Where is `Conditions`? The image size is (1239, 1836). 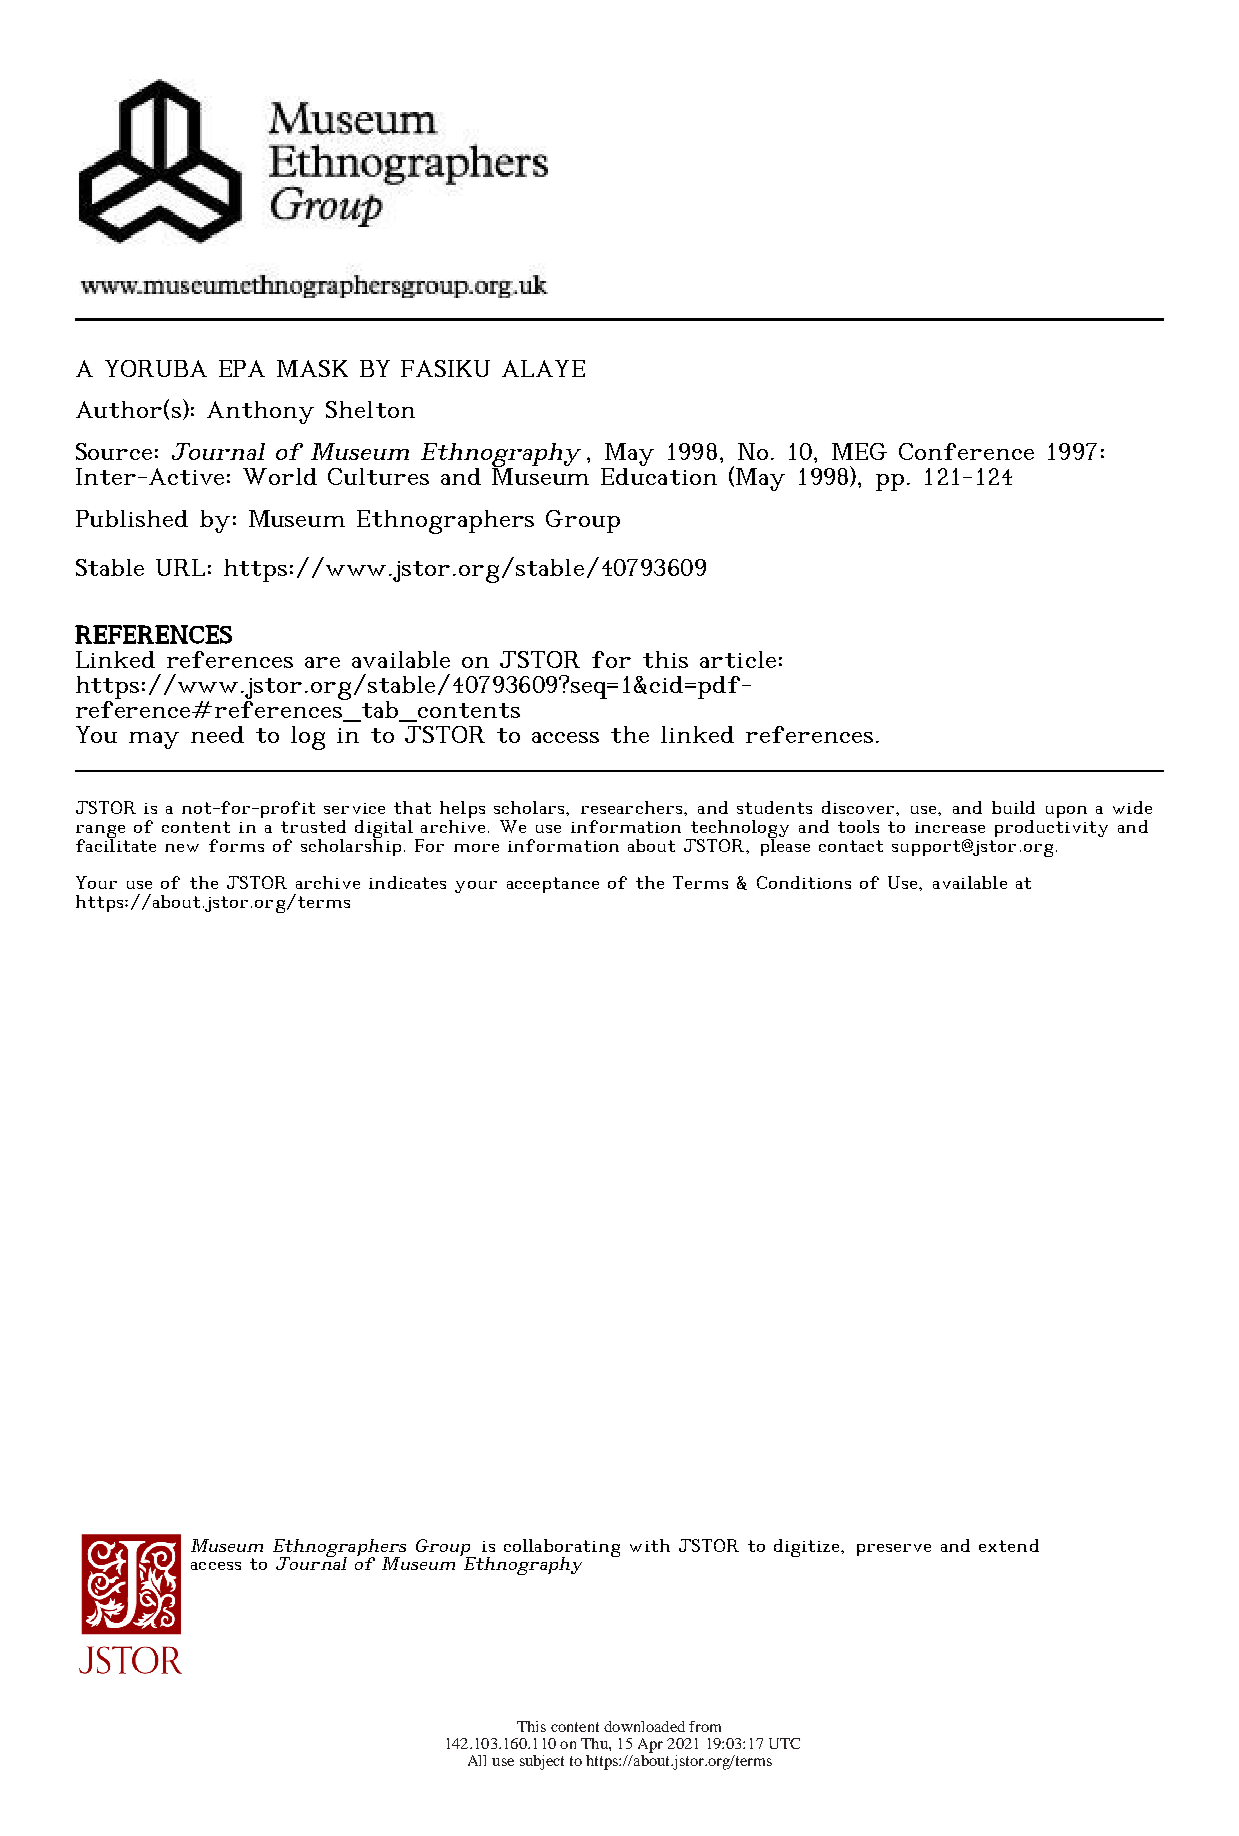 Conditions is located at coordinates (804, 882).
